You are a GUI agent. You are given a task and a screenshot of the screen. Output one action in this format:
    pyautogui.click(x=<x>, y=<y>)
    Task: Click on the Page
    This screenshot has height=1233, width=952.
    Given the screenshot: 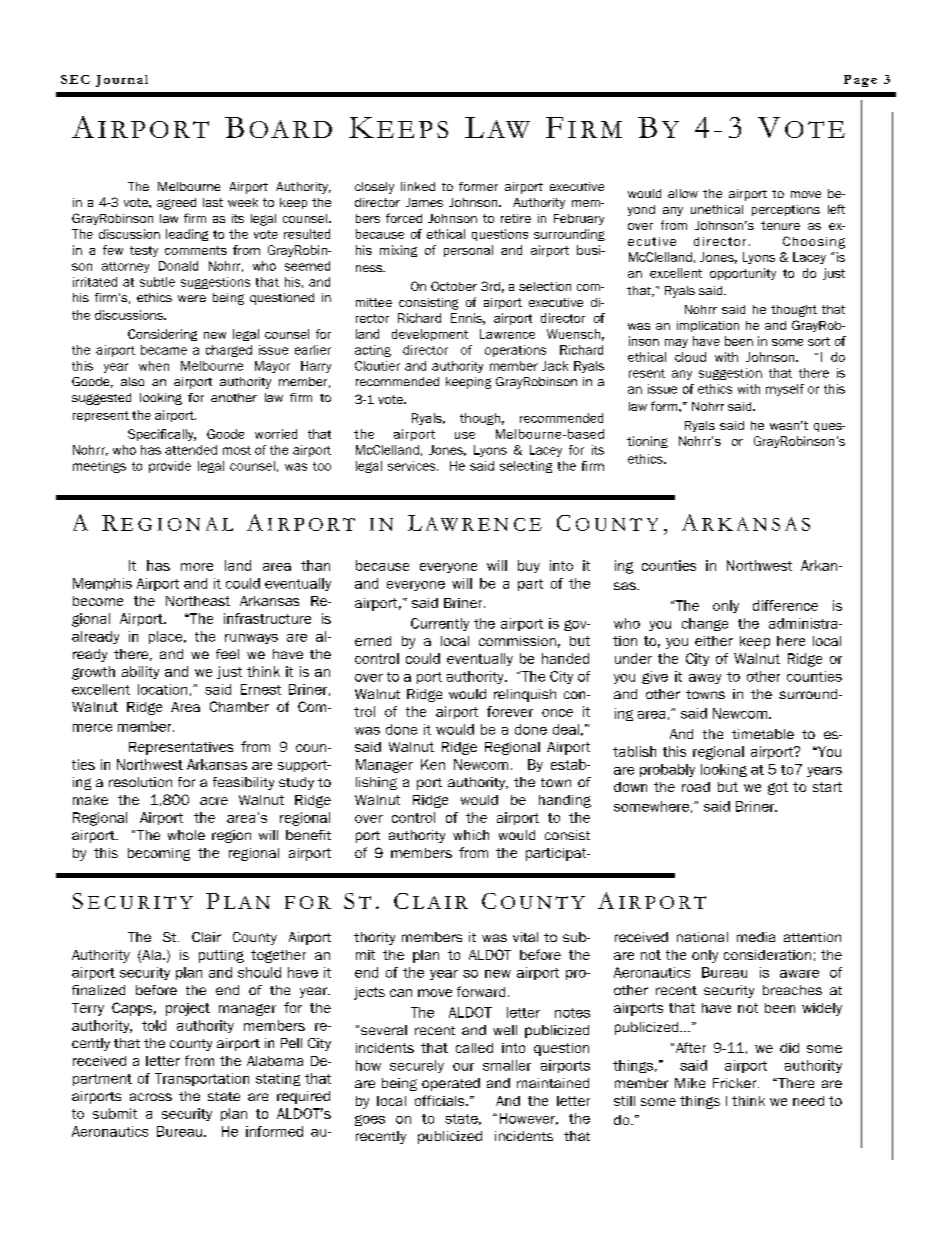 What is the action you would take?
    pyautogui.click(x=860, y=81)
